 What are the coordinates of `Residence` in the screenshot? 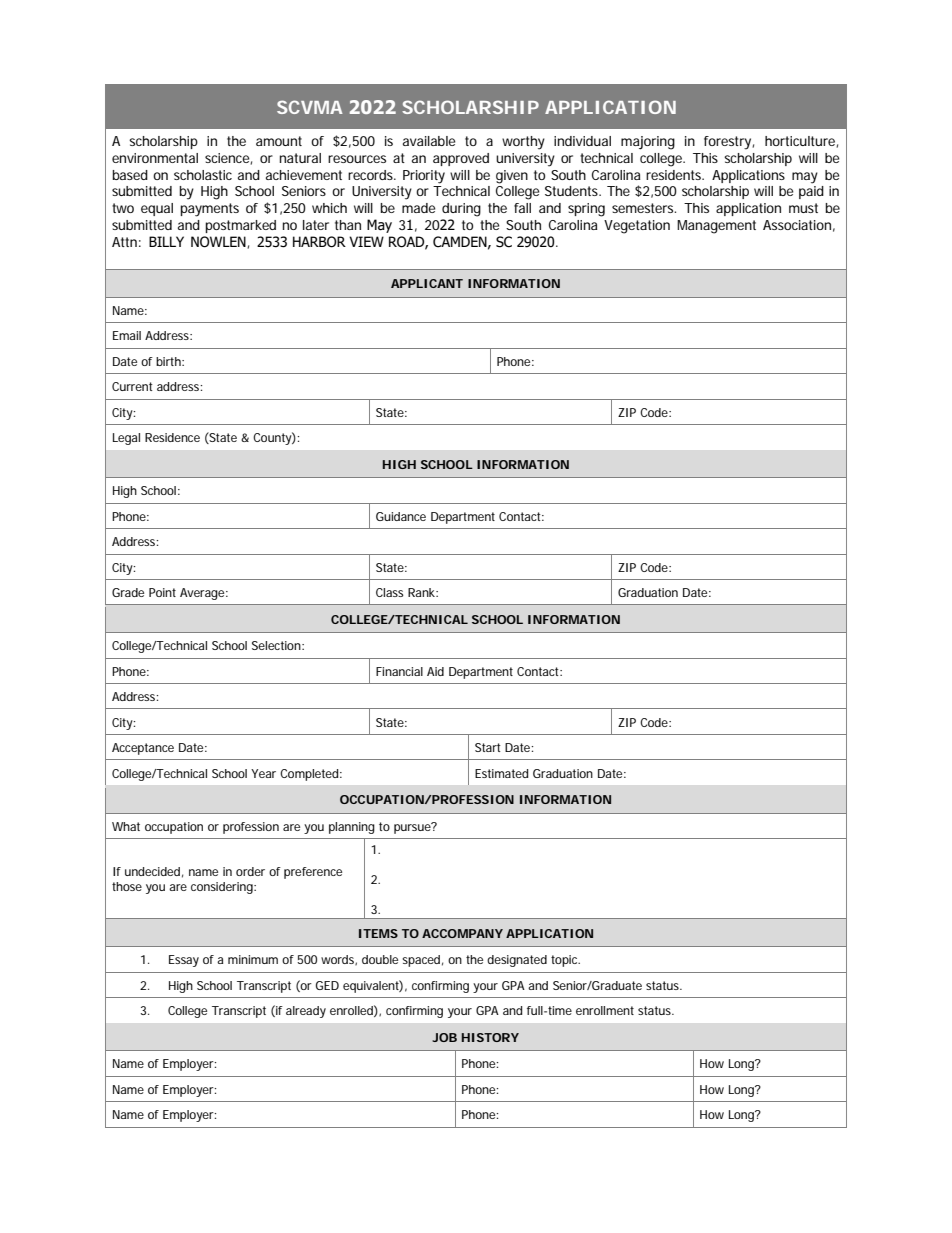 It's located at (172, 437).
